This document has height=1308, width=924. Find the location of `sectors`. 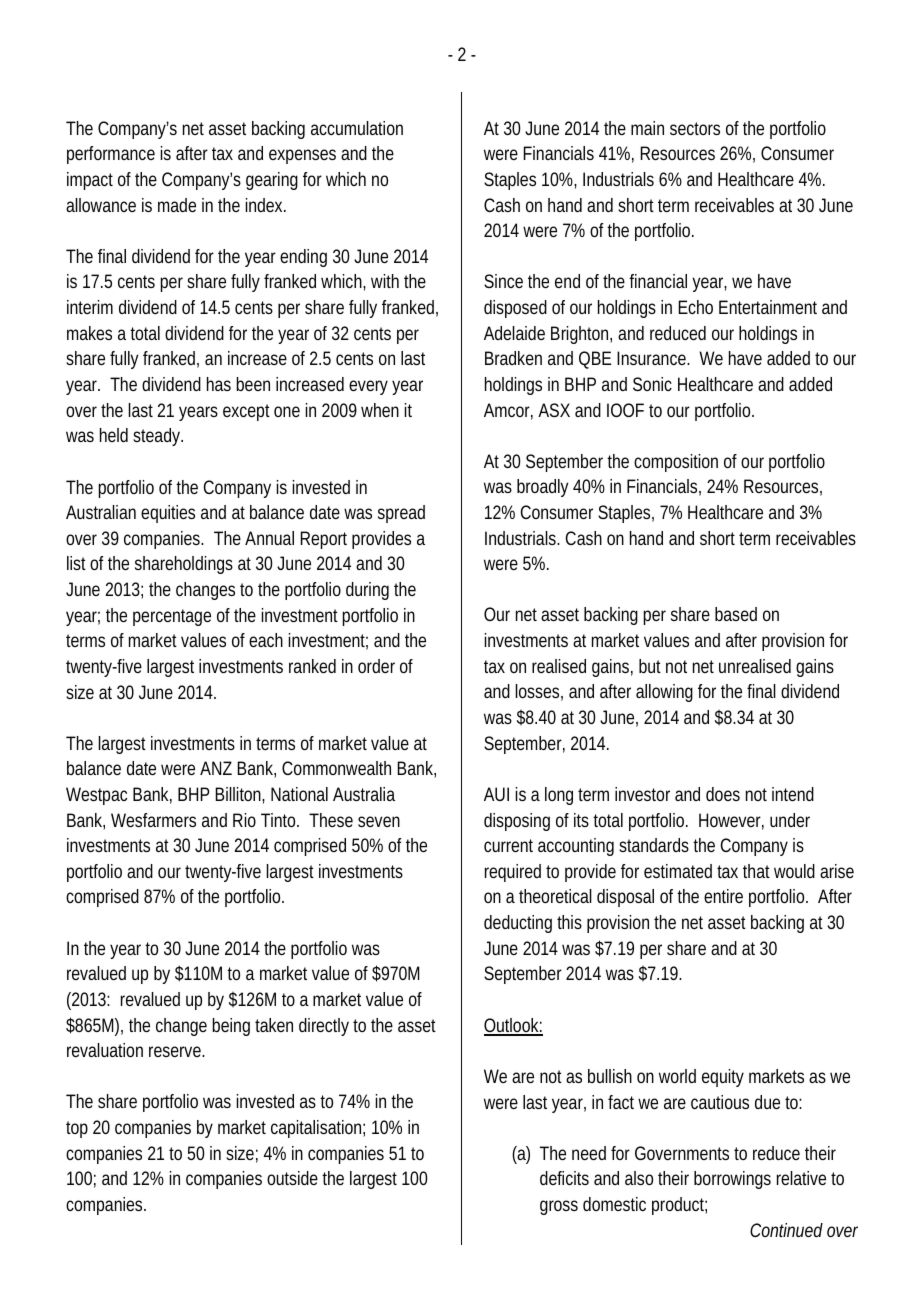

sectors is located at coordinates (695, 128).
